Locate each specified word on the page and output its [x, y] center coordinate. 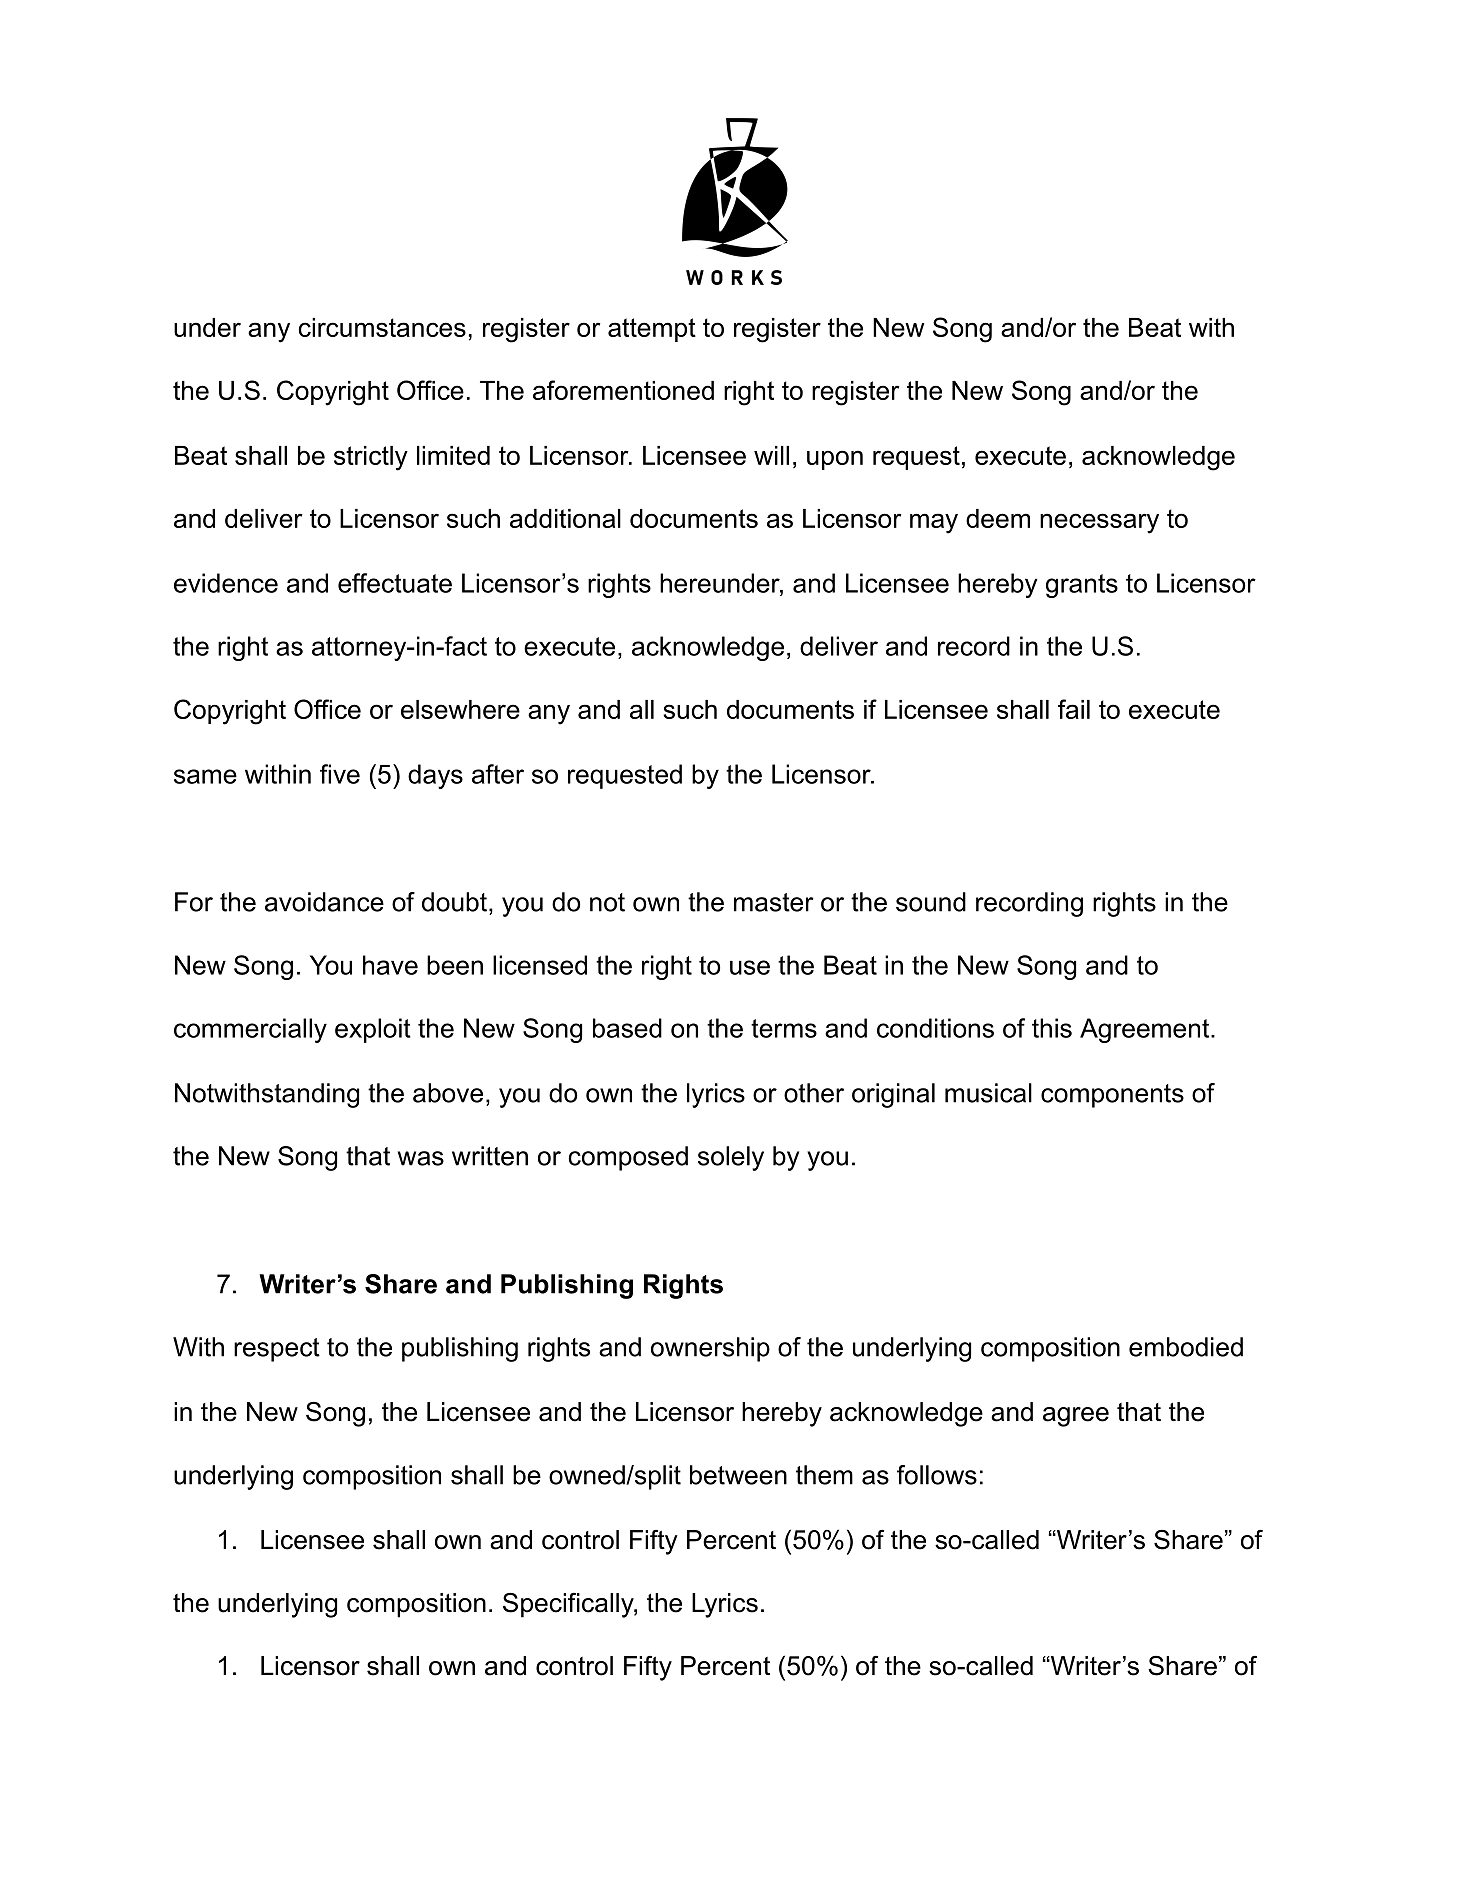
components [1112, 1096]
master [774, 902]
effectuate [395, 583]
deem [998, 518]
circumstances [382, 327]
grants [1082, 586]
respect [277, 1350]
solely [731, 1158]
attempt [652, 330]
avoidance [324, 902]
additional [565, 518]
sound [931, 902]
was [421, 1158]
